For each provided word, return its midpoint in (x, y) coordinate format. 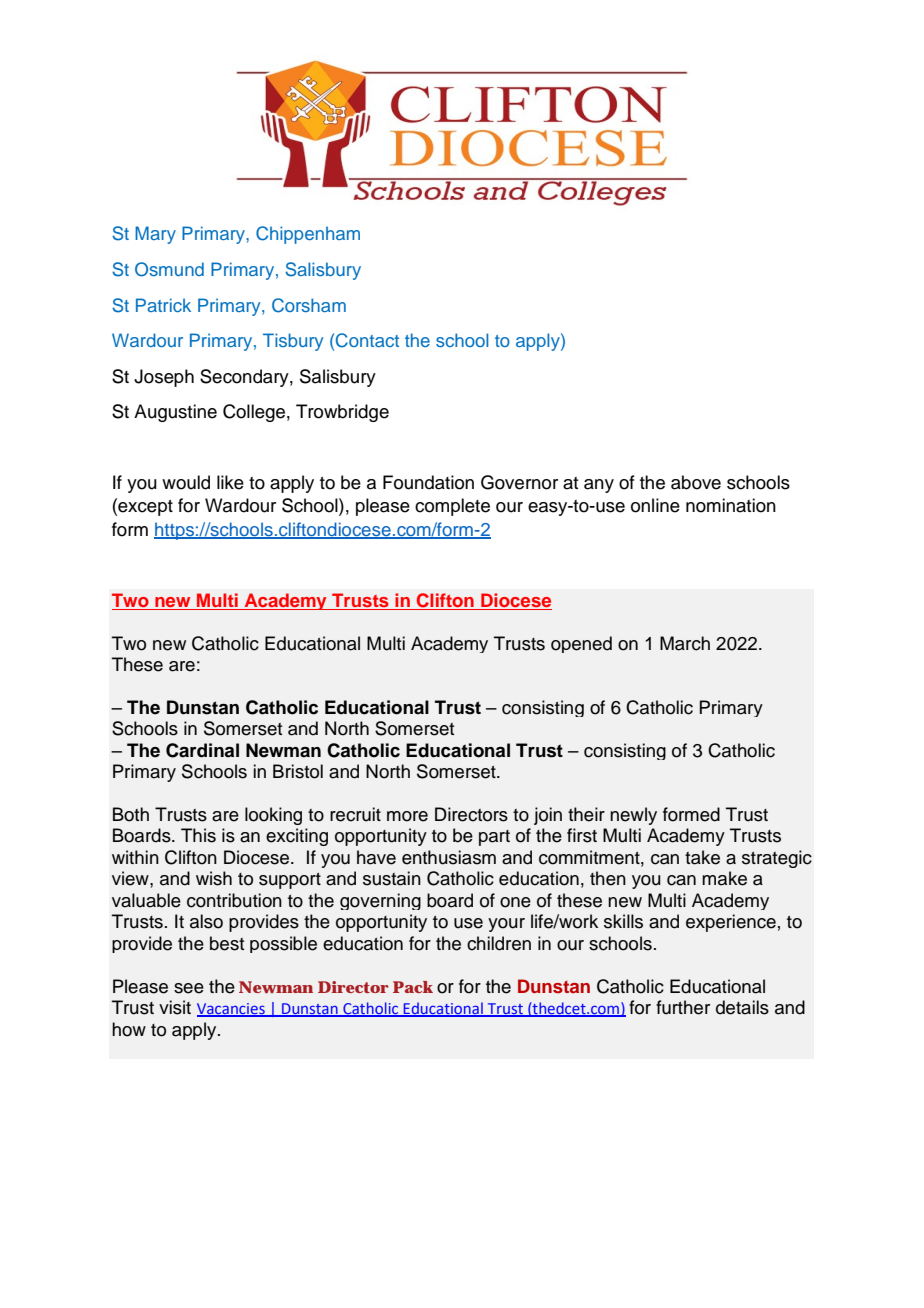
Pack (413, 987)
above (696, 482)
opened (581, 644)
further (683, 1007)
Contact (367, 340)
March (685, 643)
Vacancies (232, 1010)
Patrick (163, 305)
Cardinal (202, 750)
